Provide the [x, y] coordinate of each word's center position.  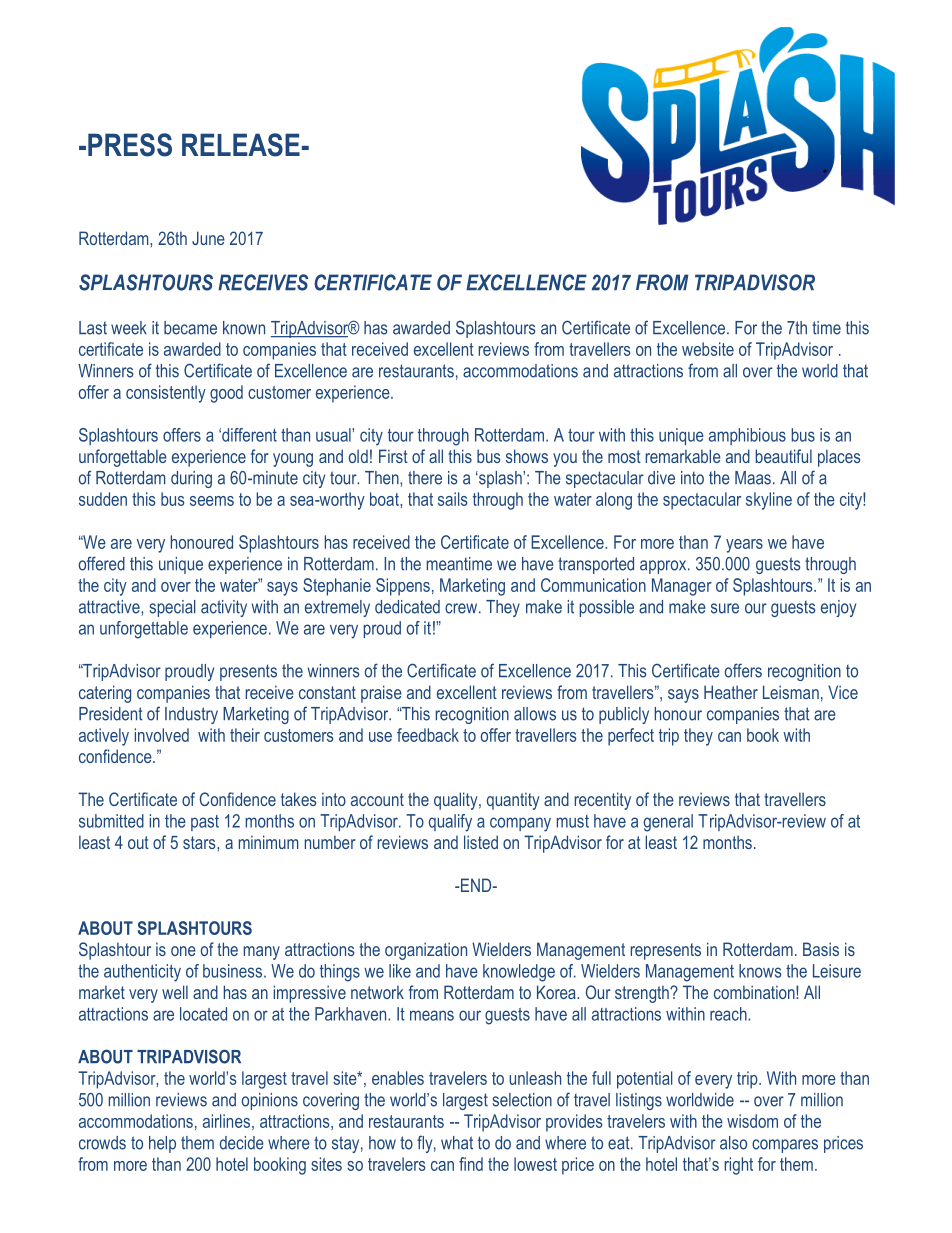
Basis [821, 949]
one [183, 951]
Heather [731, 692]
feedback [428, 735]
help [162, 1144]
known [244, 328]
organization [426, 951]
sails [452, 499]
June [208, 238]
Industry [191, 715]
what [457, 1143]
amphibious [747, 436]
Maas [753, 478]
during [191, 479]
